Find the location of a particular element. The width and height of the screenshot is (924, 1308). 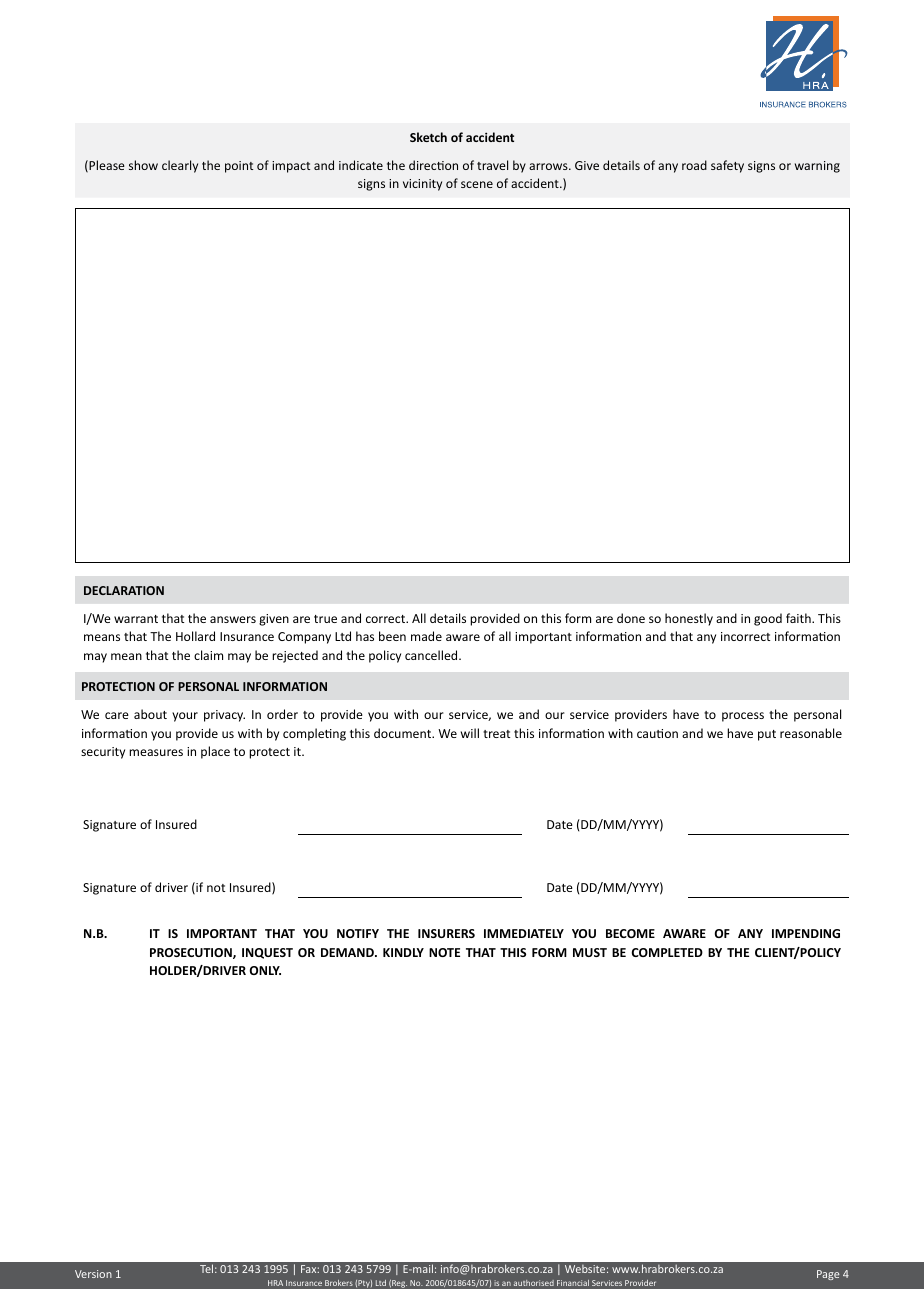

scene is located at coordinates (477, 184).
